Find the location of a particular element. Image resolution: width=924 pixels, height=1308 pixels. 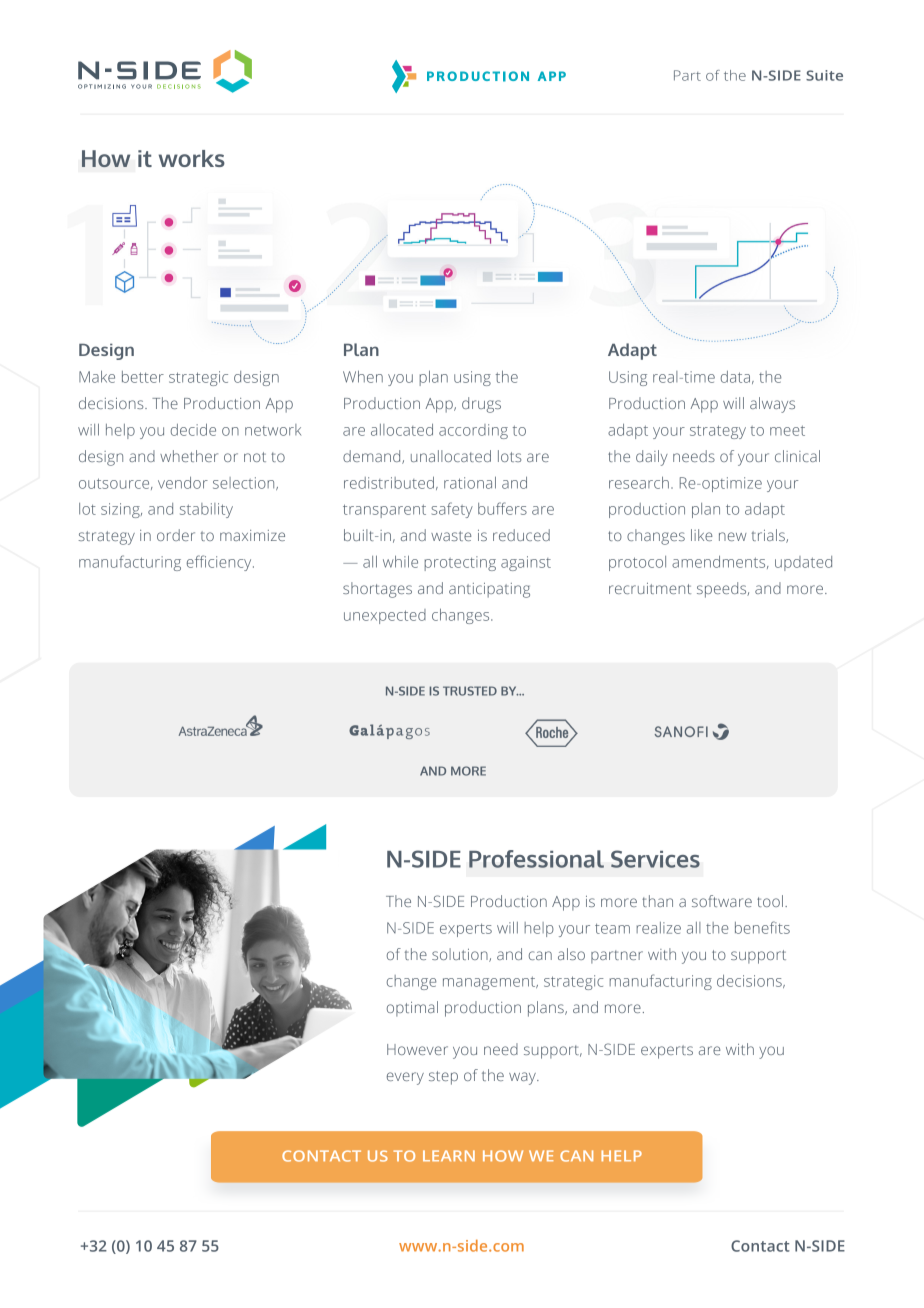

efficiency is located at coordinates (220, 563).
